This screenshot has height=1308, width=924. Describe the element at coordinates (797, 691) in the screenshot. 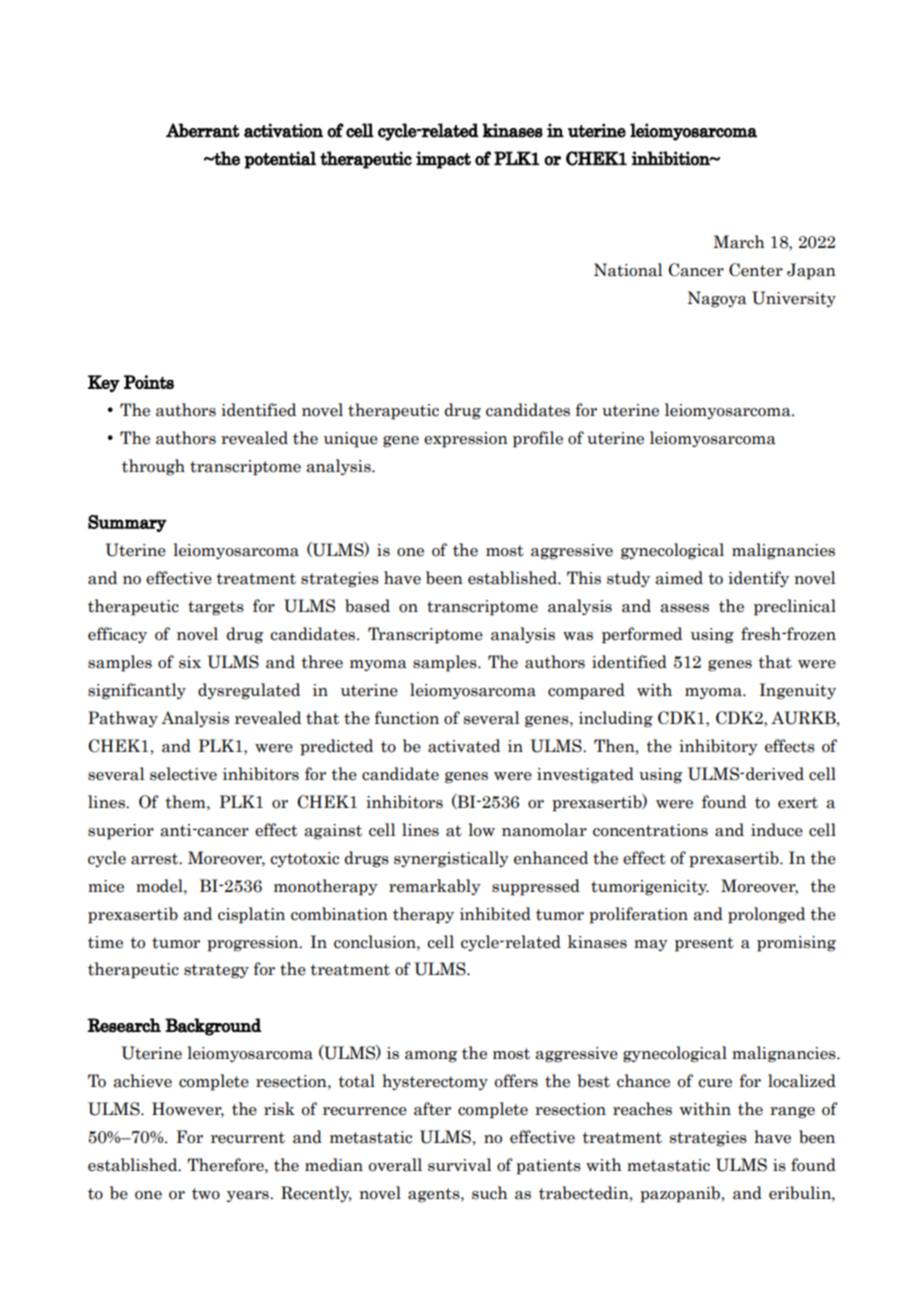

I see `Ingenuity` at that location.
